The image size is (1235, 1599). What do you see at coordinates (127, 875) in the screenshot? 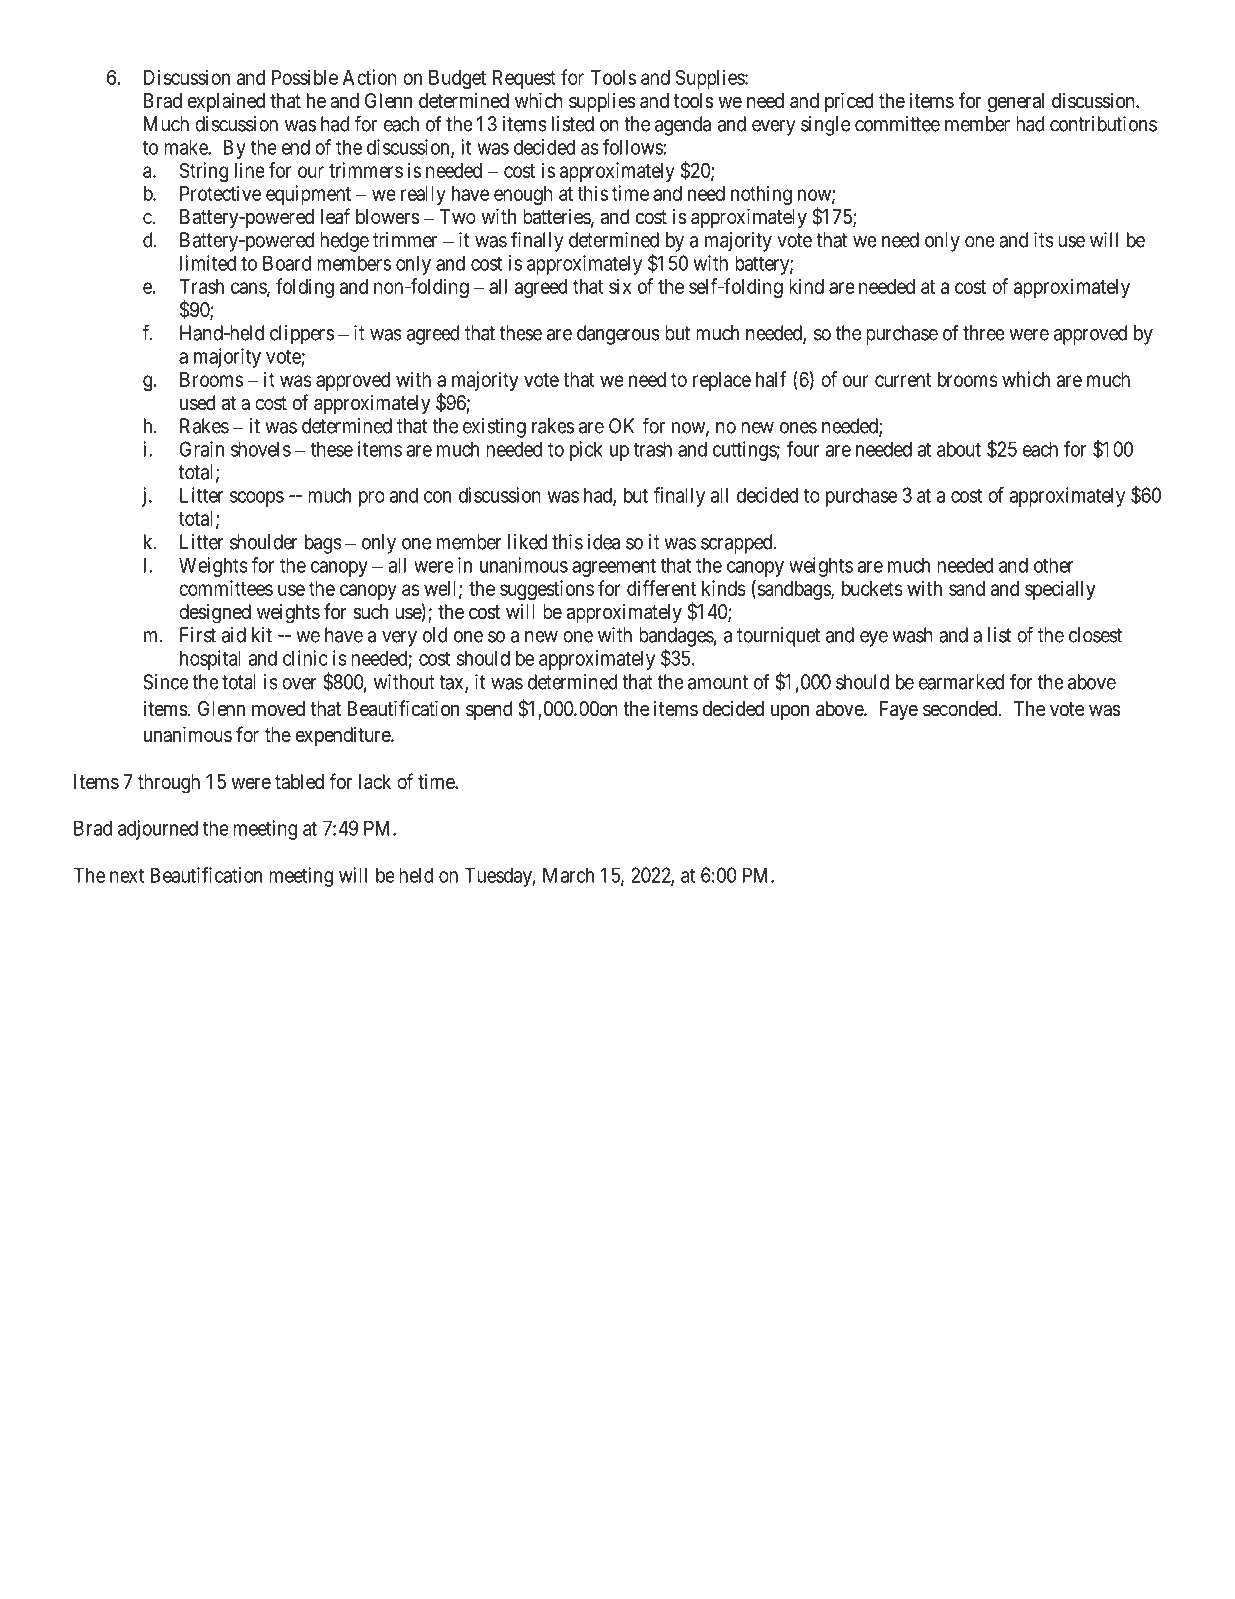
I see `next` at bounding box center [127, 875].
